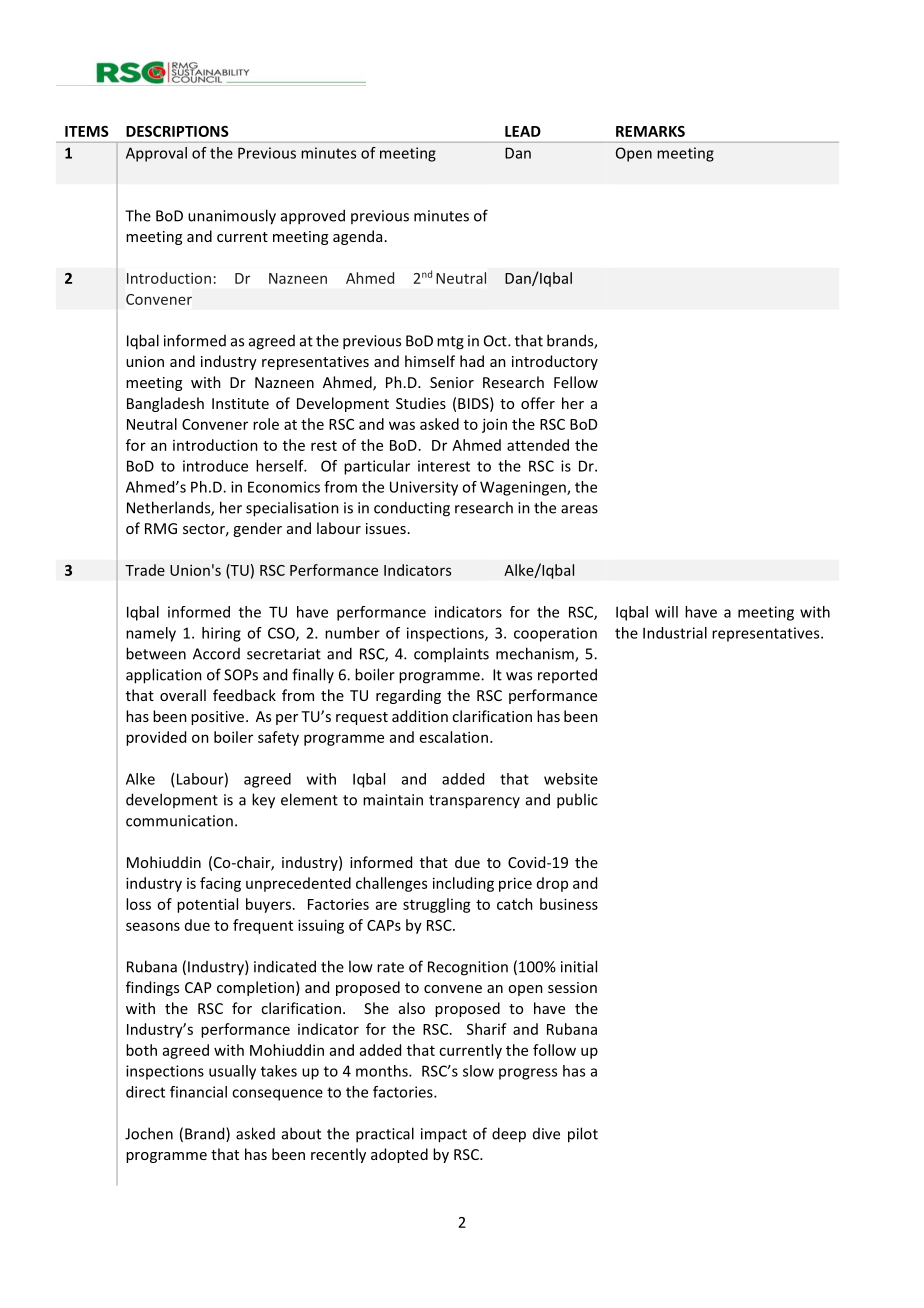 This screenshot has height=1308, width=924. I want to click on business, so click(569, 904).
